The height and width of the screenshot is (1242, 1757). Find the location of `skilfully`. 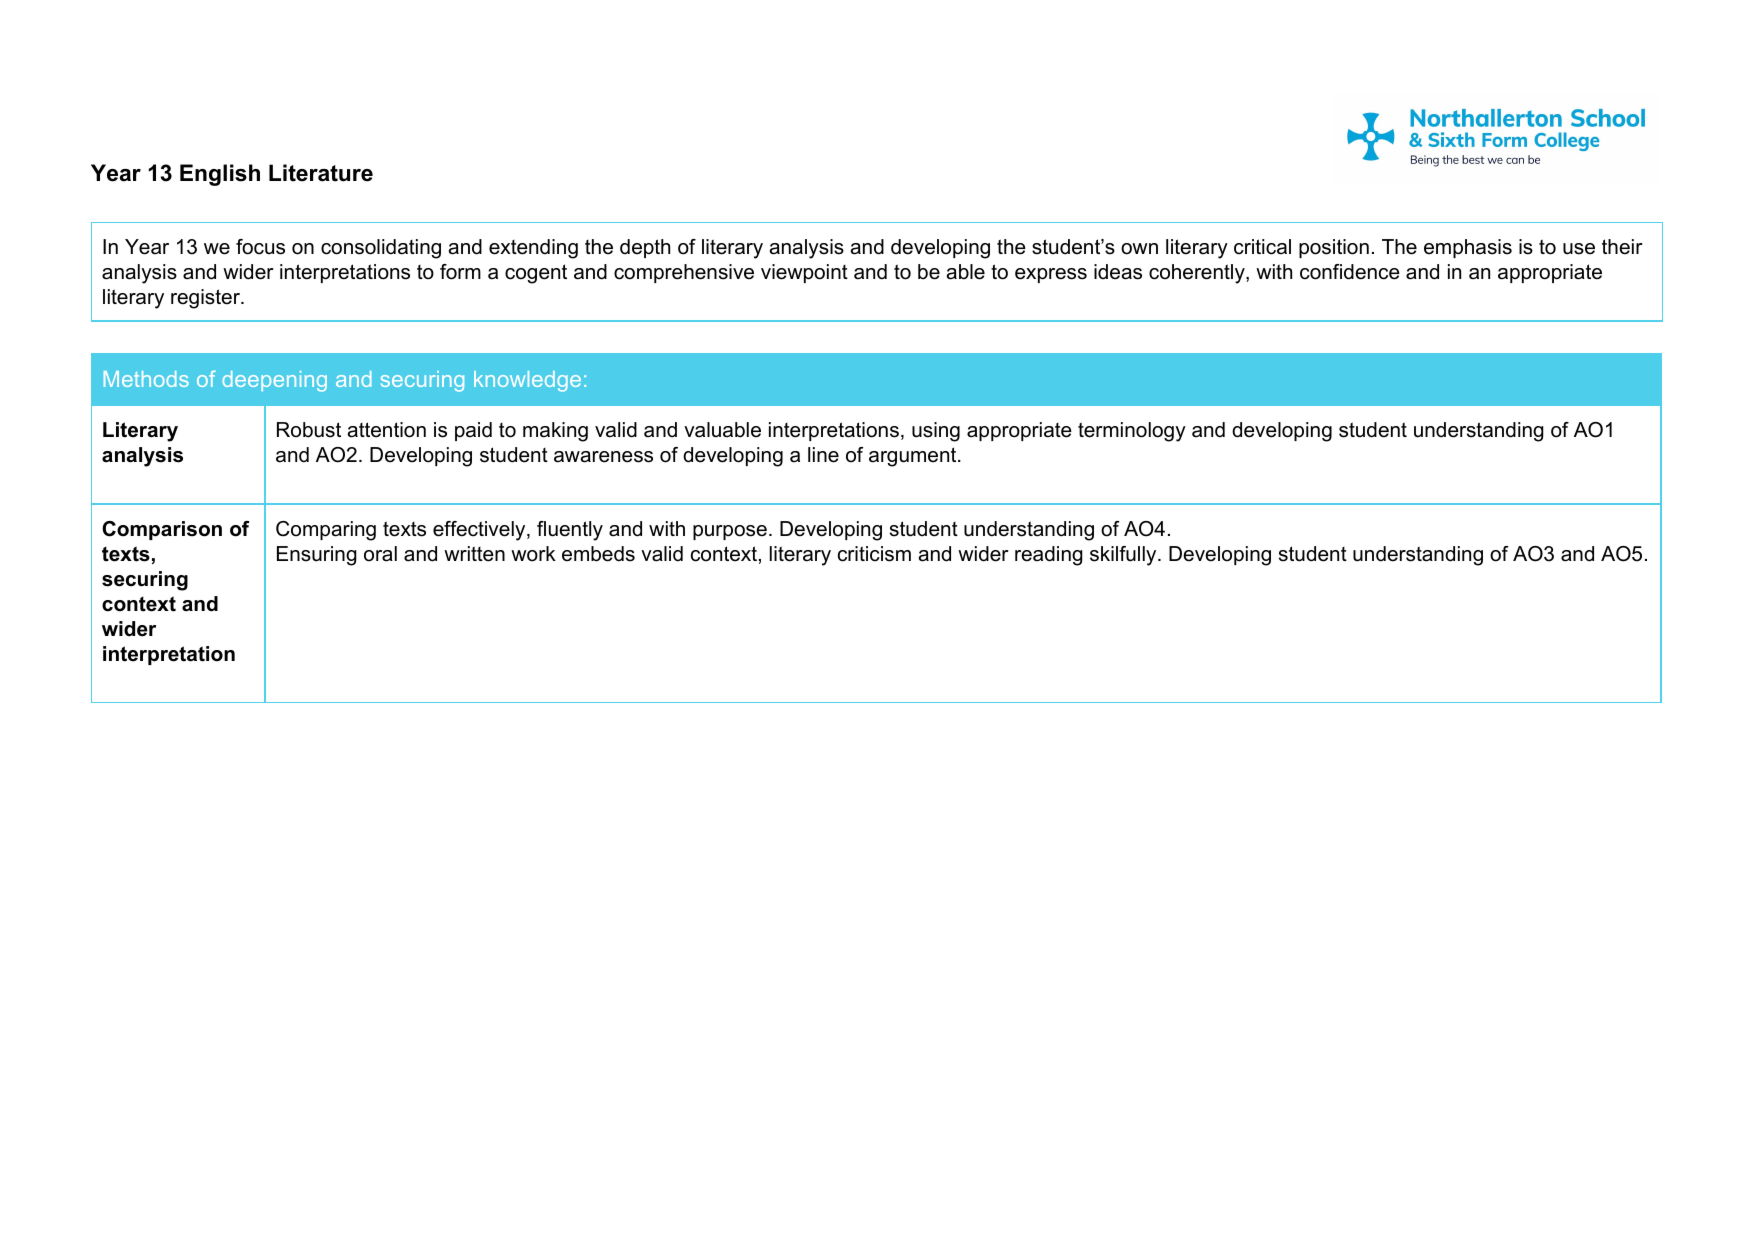

skilfully is located at coordinates (1124, 556).
